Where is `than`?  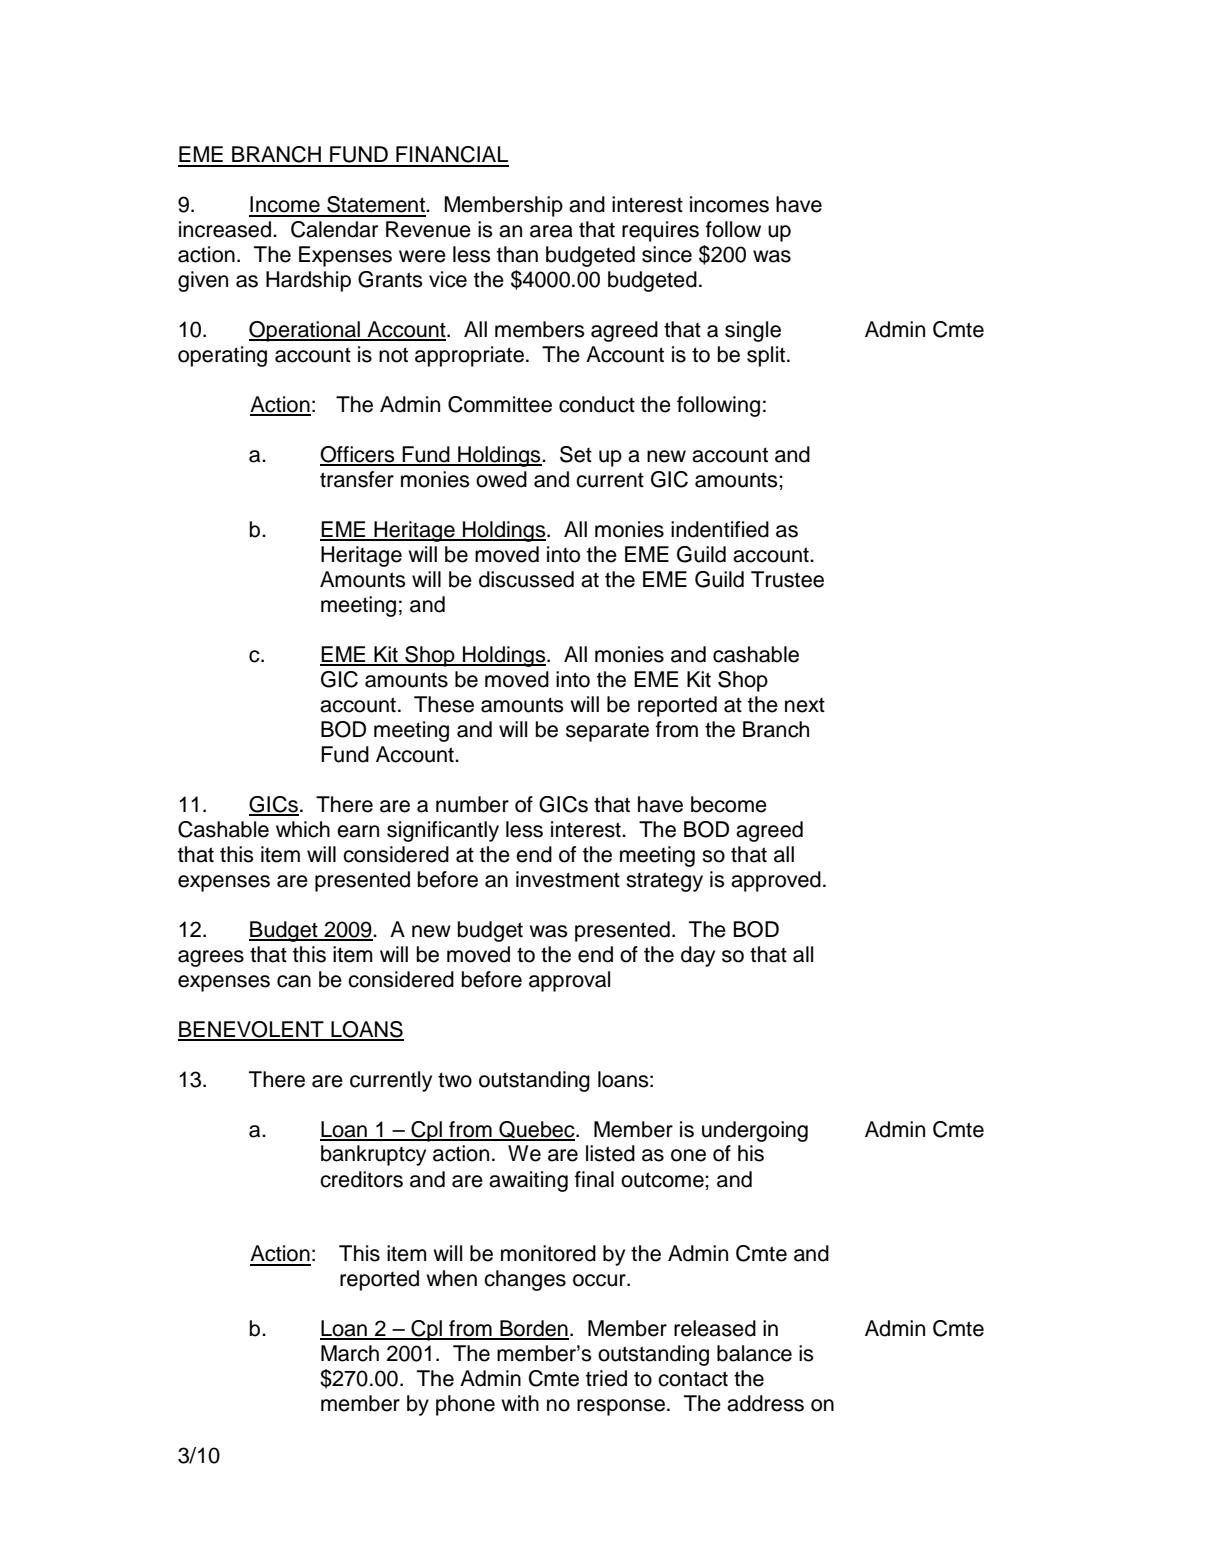 than is located at coordinates (517, 254).
